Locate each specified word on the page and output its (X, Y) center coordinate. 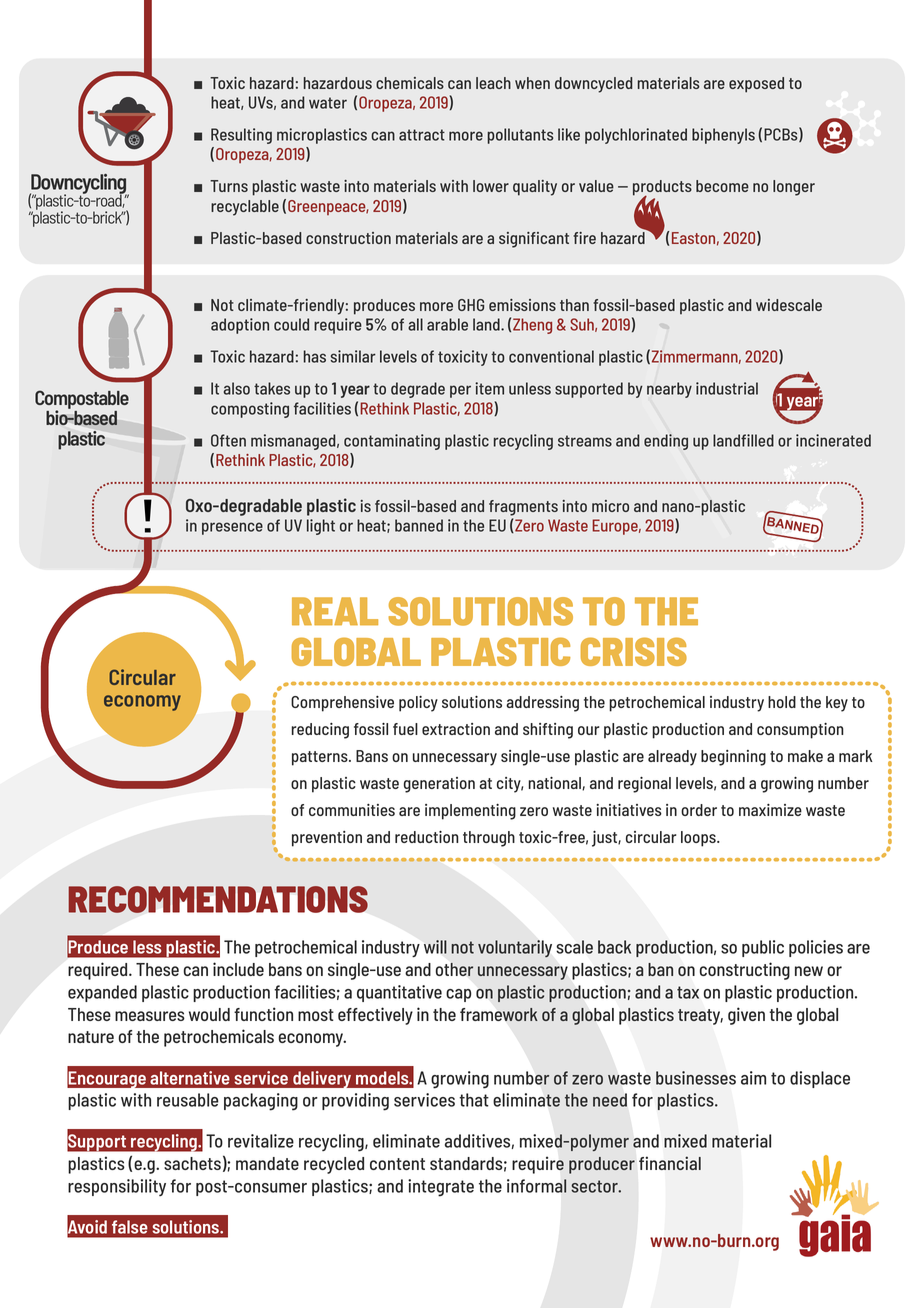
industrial (727, 388)
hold (782, 702)
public (763, 948)
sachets (192, 1163)
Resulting (241, 136)
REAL (335, 611)
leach (493, 83)
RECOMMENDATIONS (218, 899)
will (435, 947)
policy (418, 704)
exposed (756, 85)
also (237, 388)
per (460, 391)
